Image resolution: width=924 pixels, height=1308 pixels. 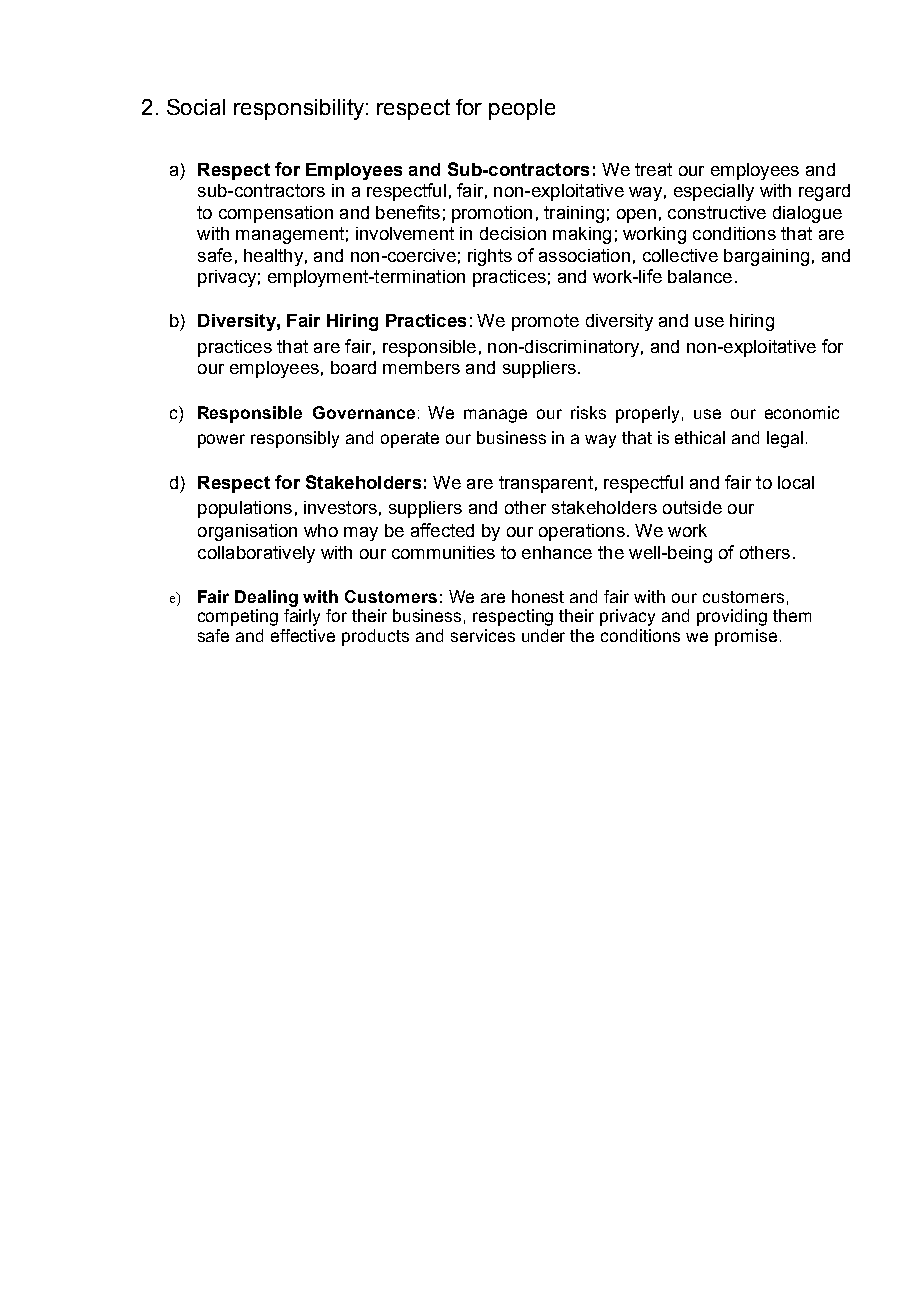 What do you see at coordinates (483, 635) in the screenshot?
I see `services` at bounding box center [483, 635].
